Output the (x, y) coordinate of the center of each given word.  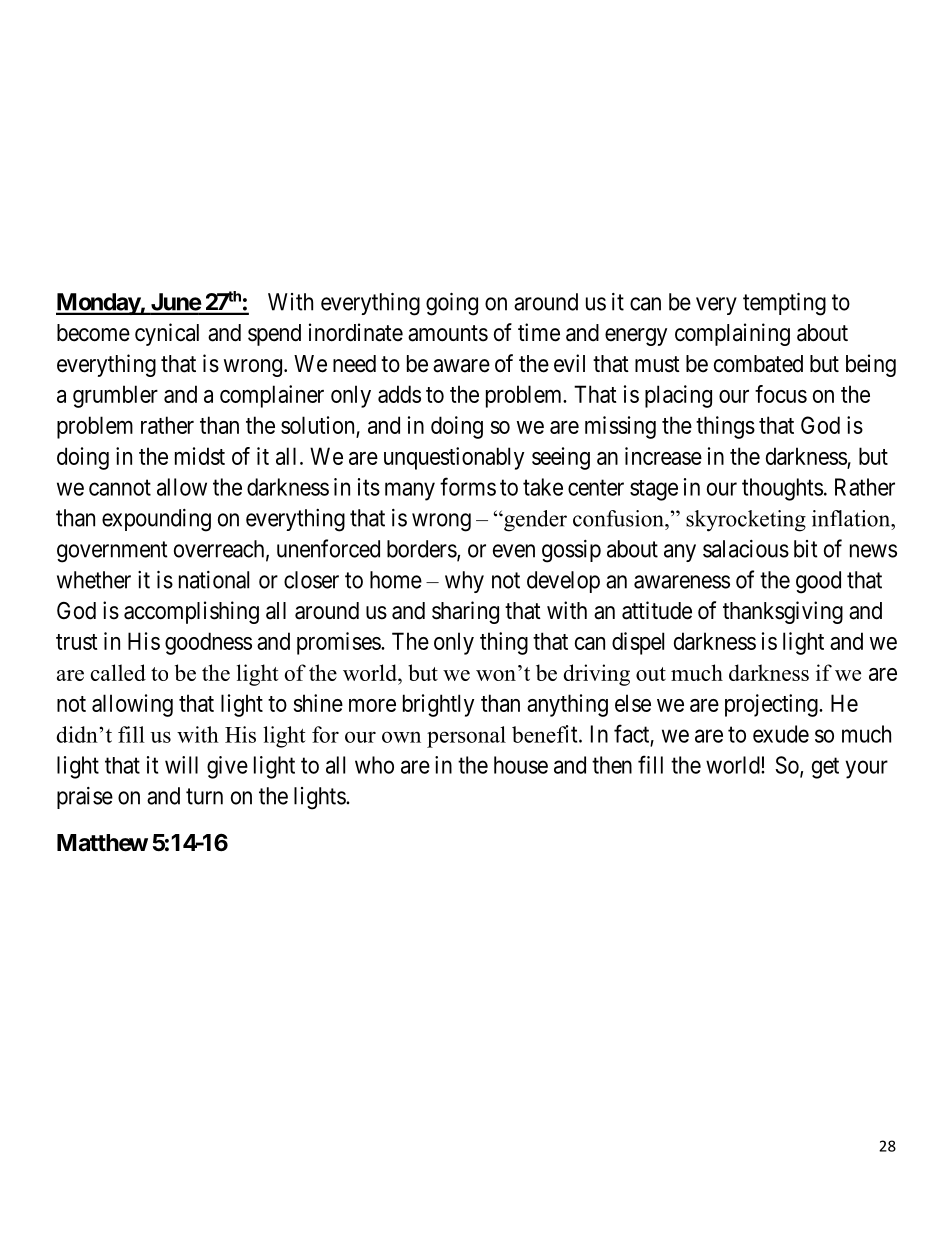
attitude (657, 610)
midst (200, 456)
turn (204, 796)
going (452, 304)
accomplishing (191, 612)
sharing (465, 612)
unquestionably (454, 458)
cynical (167, 334)
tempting (784, 304)
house (521, 765)
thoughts (782, 489)
